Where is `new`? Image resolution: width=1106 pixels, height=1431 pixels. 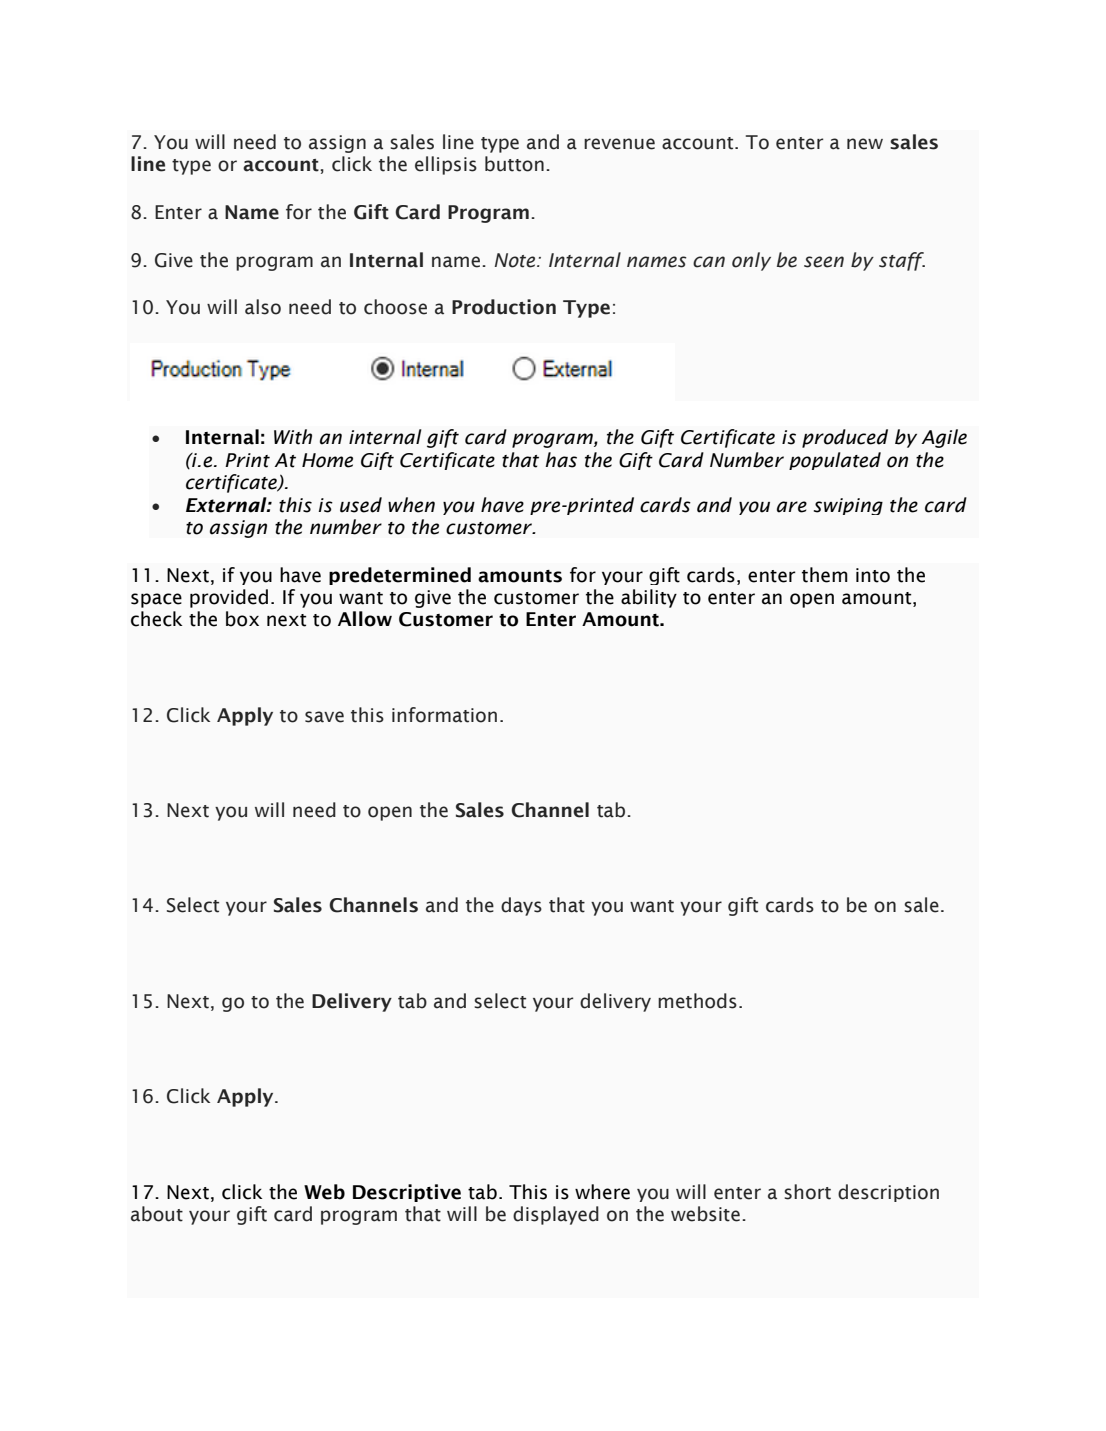 new is located at coordinates (865, 144).
